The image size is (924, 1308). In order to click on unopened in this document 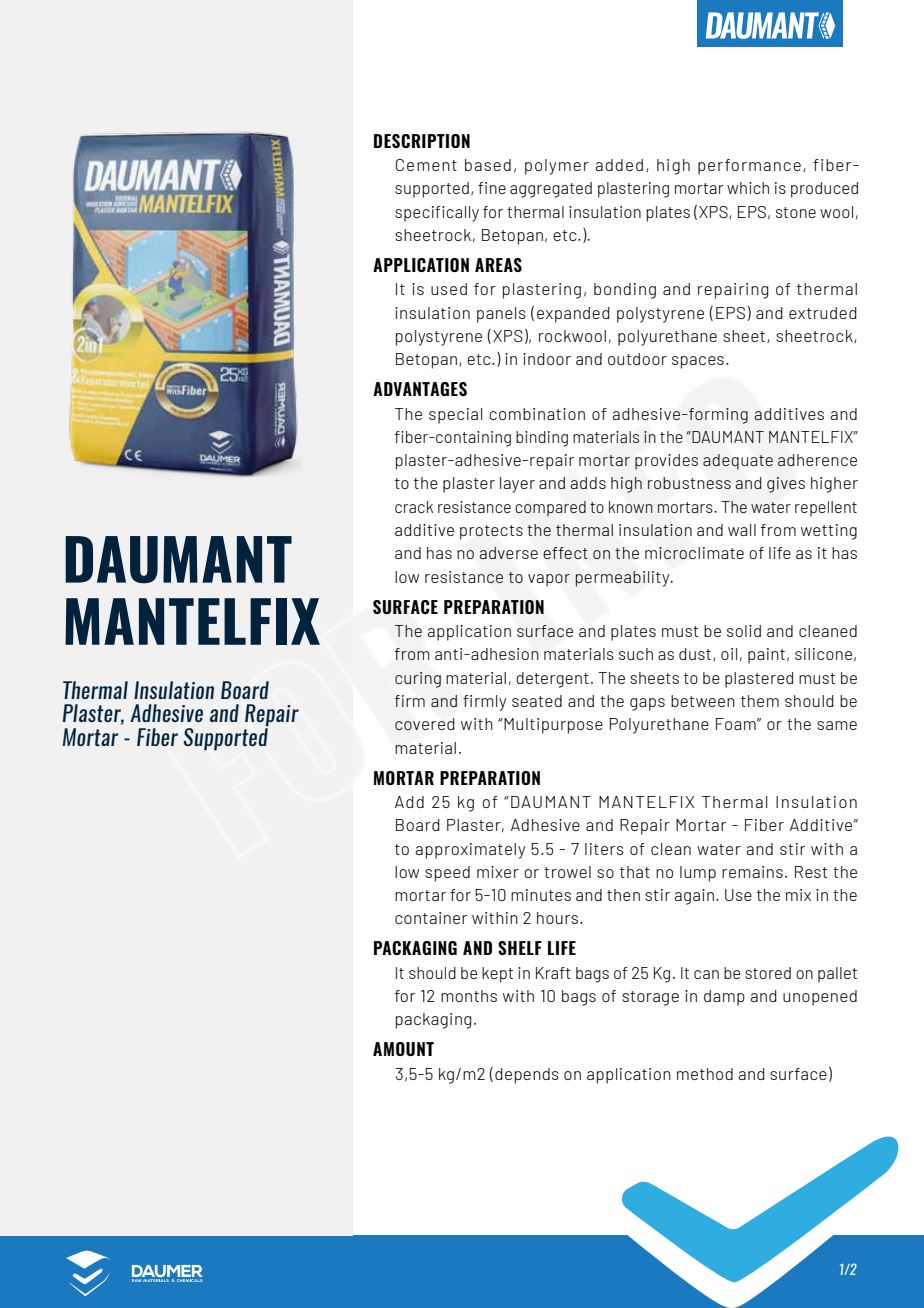, I will do `click(820, 998)`.
